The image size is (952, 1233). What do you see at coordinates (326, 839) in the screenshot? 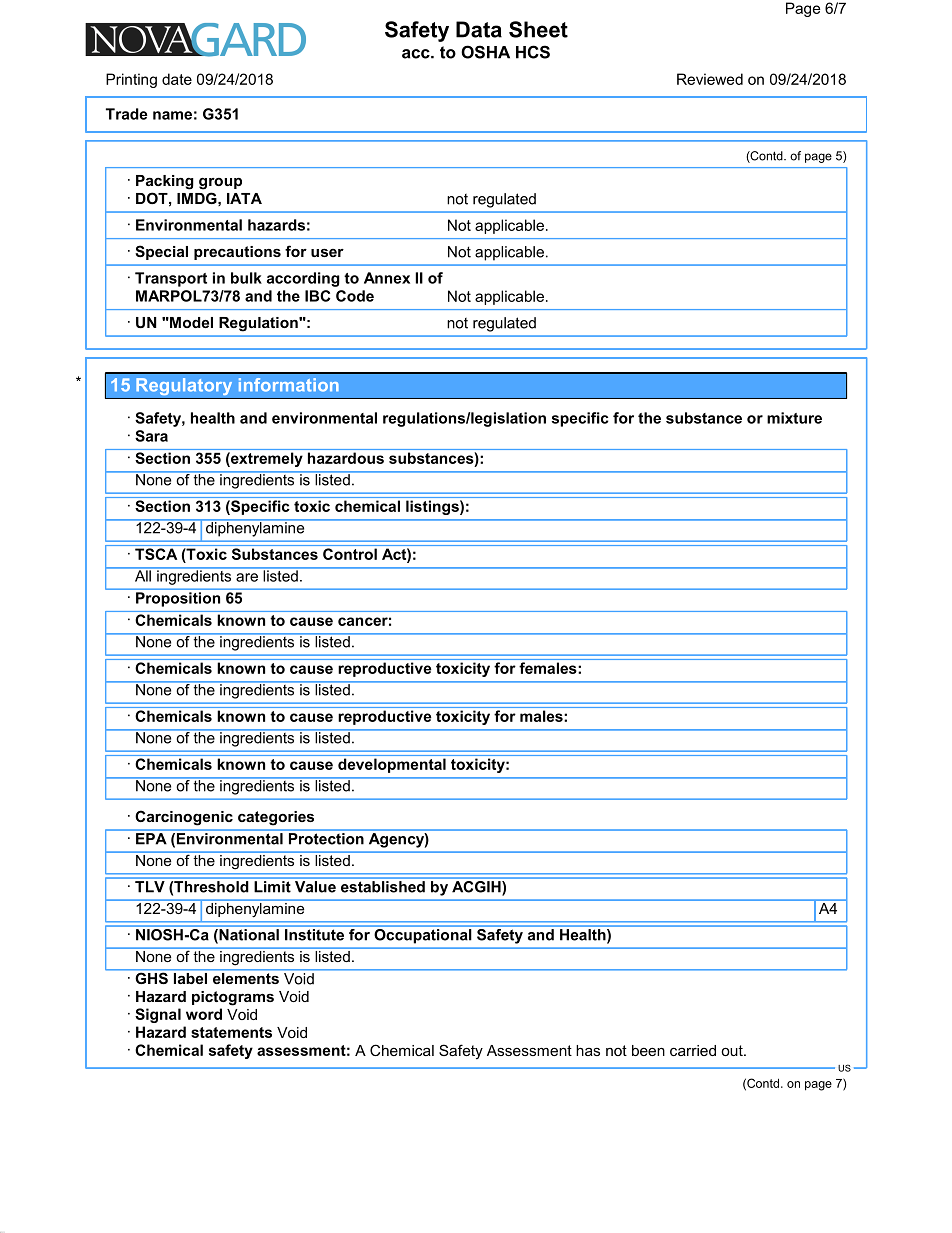
I see `Protection` at bounding box center [326, 839].
